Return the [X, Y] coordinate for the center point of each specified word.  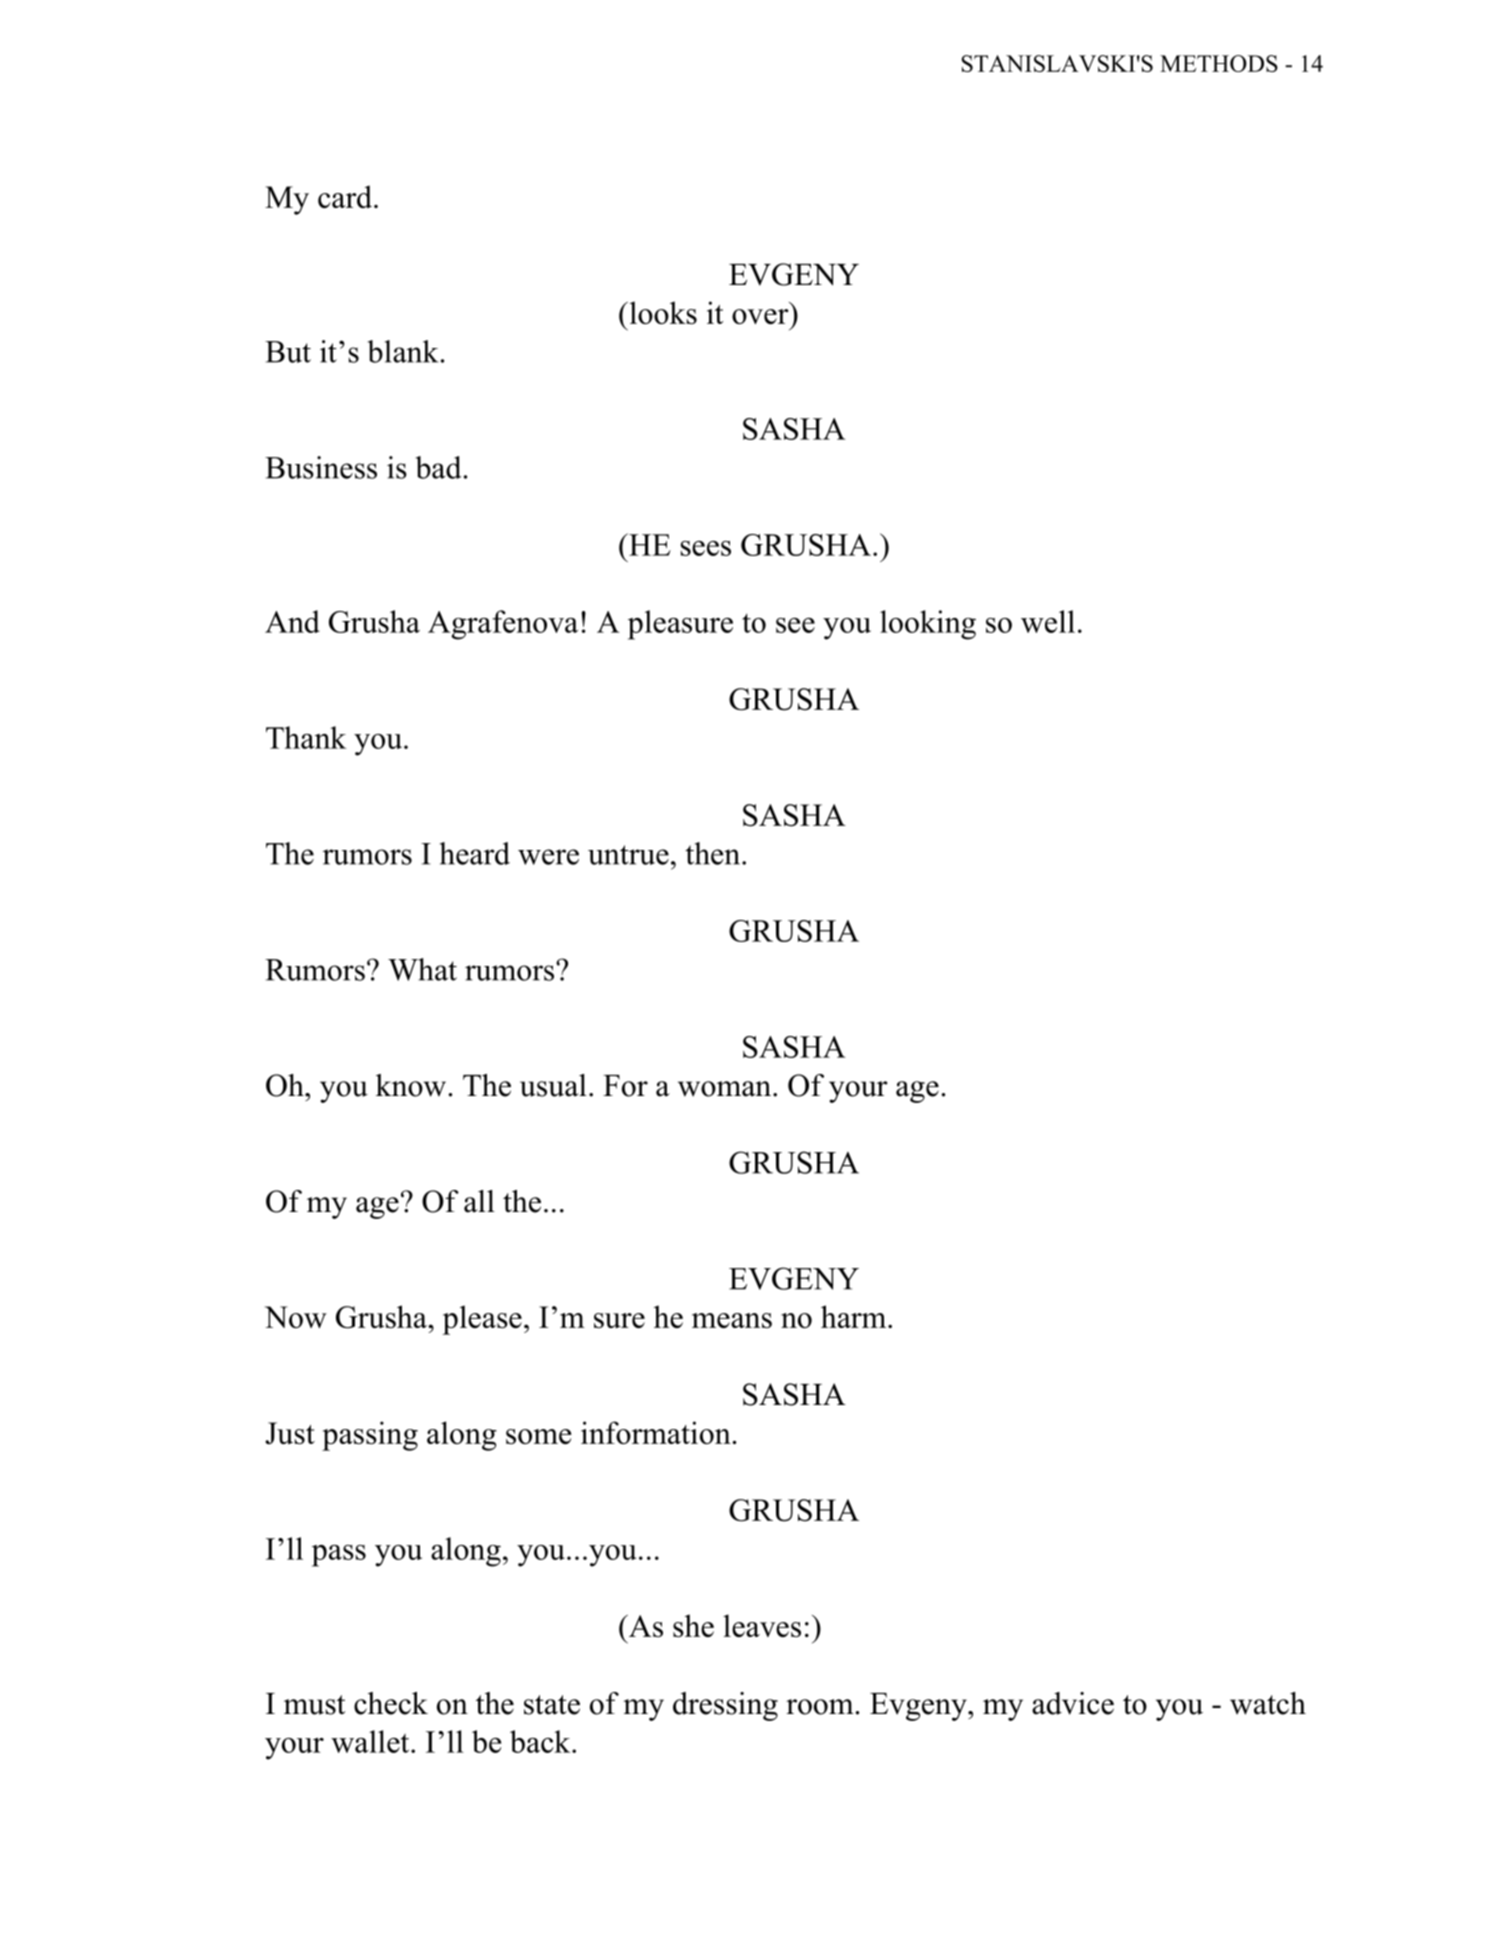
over [760, 316]
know [412, 1085]
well [1048, 621]
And [292, 621]
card [346, 196]
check [391, 1703]
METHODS [1219, 63]
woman [726, 1089]
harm [855, 1316]
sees [706, 548]
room [821, 1707]
